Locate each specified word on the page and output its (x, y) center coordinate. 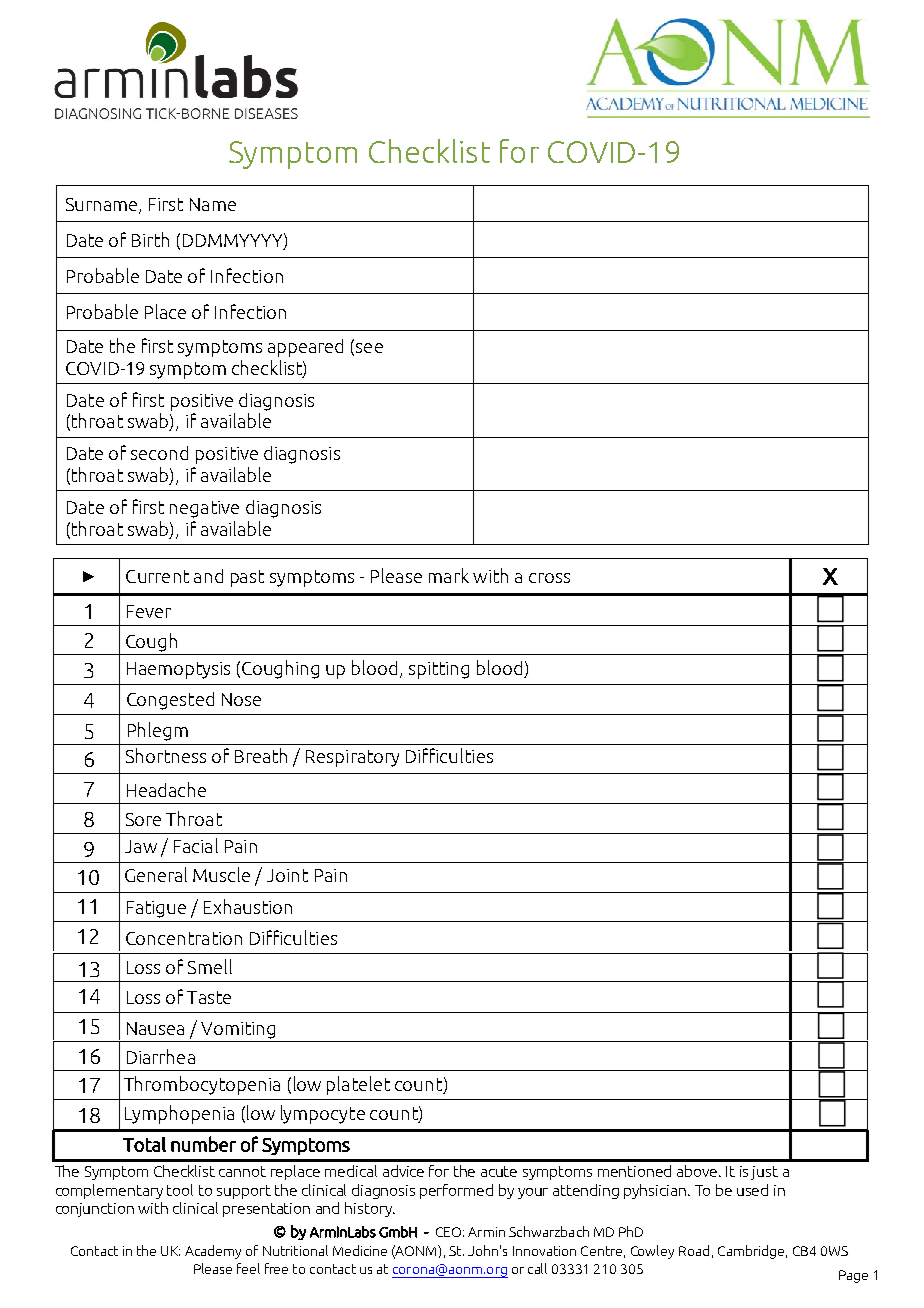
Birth (150, 239)
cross (549, 578)
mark (449, 575)
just (764, 1173)
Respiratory (352, 758)
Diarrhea (161, 1056)
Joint (287, 875)
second (159, 453)
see (369, 348)
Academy (213, 1252)
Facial (196, 845)
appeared (305, 348)
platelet (358, 1085)
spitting (439, 670)
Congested (170, 701)
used (752, 1190)
